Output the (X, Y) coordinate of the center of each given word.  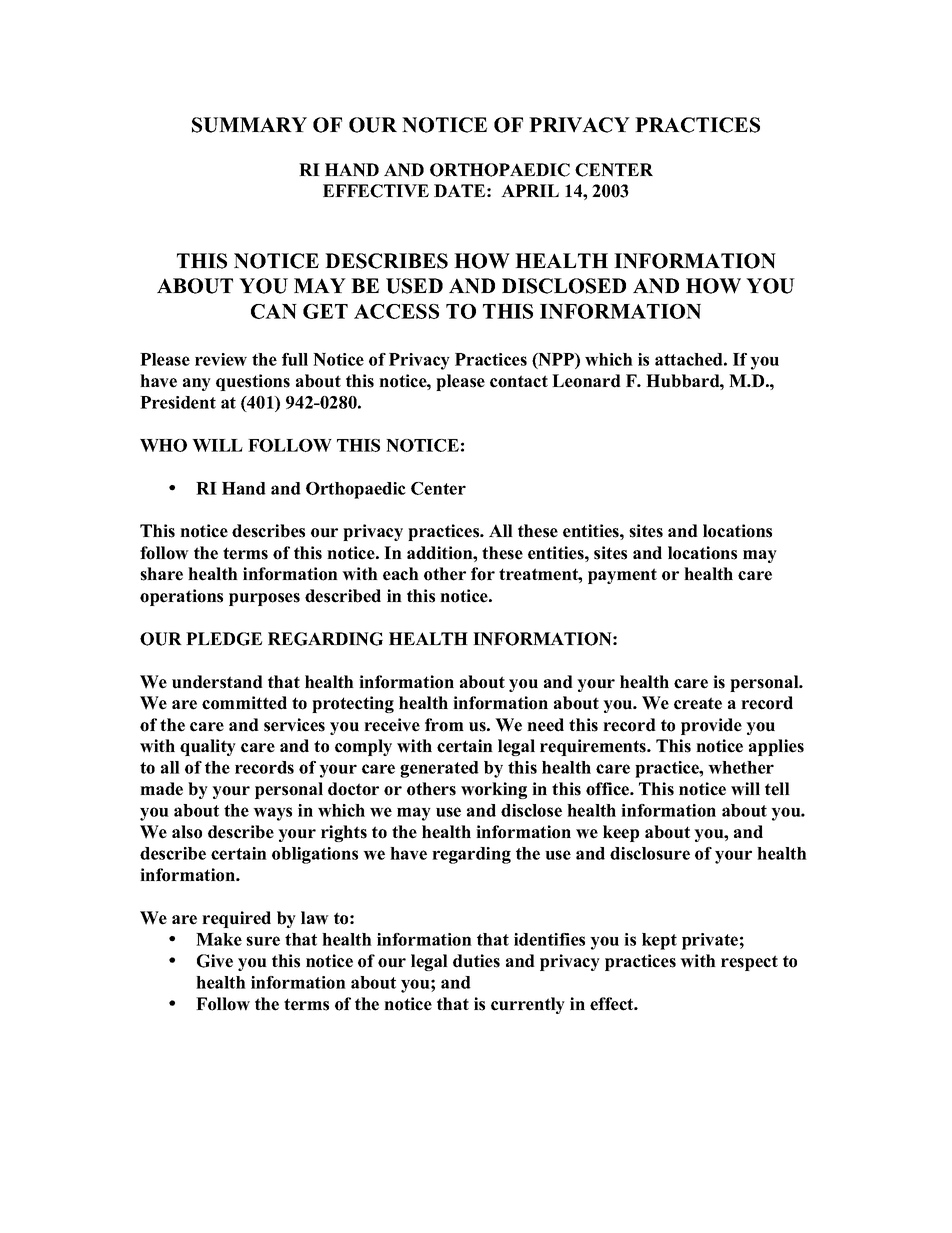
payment (622, 576)
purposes (264, 599)
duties (476, 961)
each (401, 574)
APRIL (530, 190)
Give (215, 961)
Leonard (586, 381)
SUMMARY (249, 125)
